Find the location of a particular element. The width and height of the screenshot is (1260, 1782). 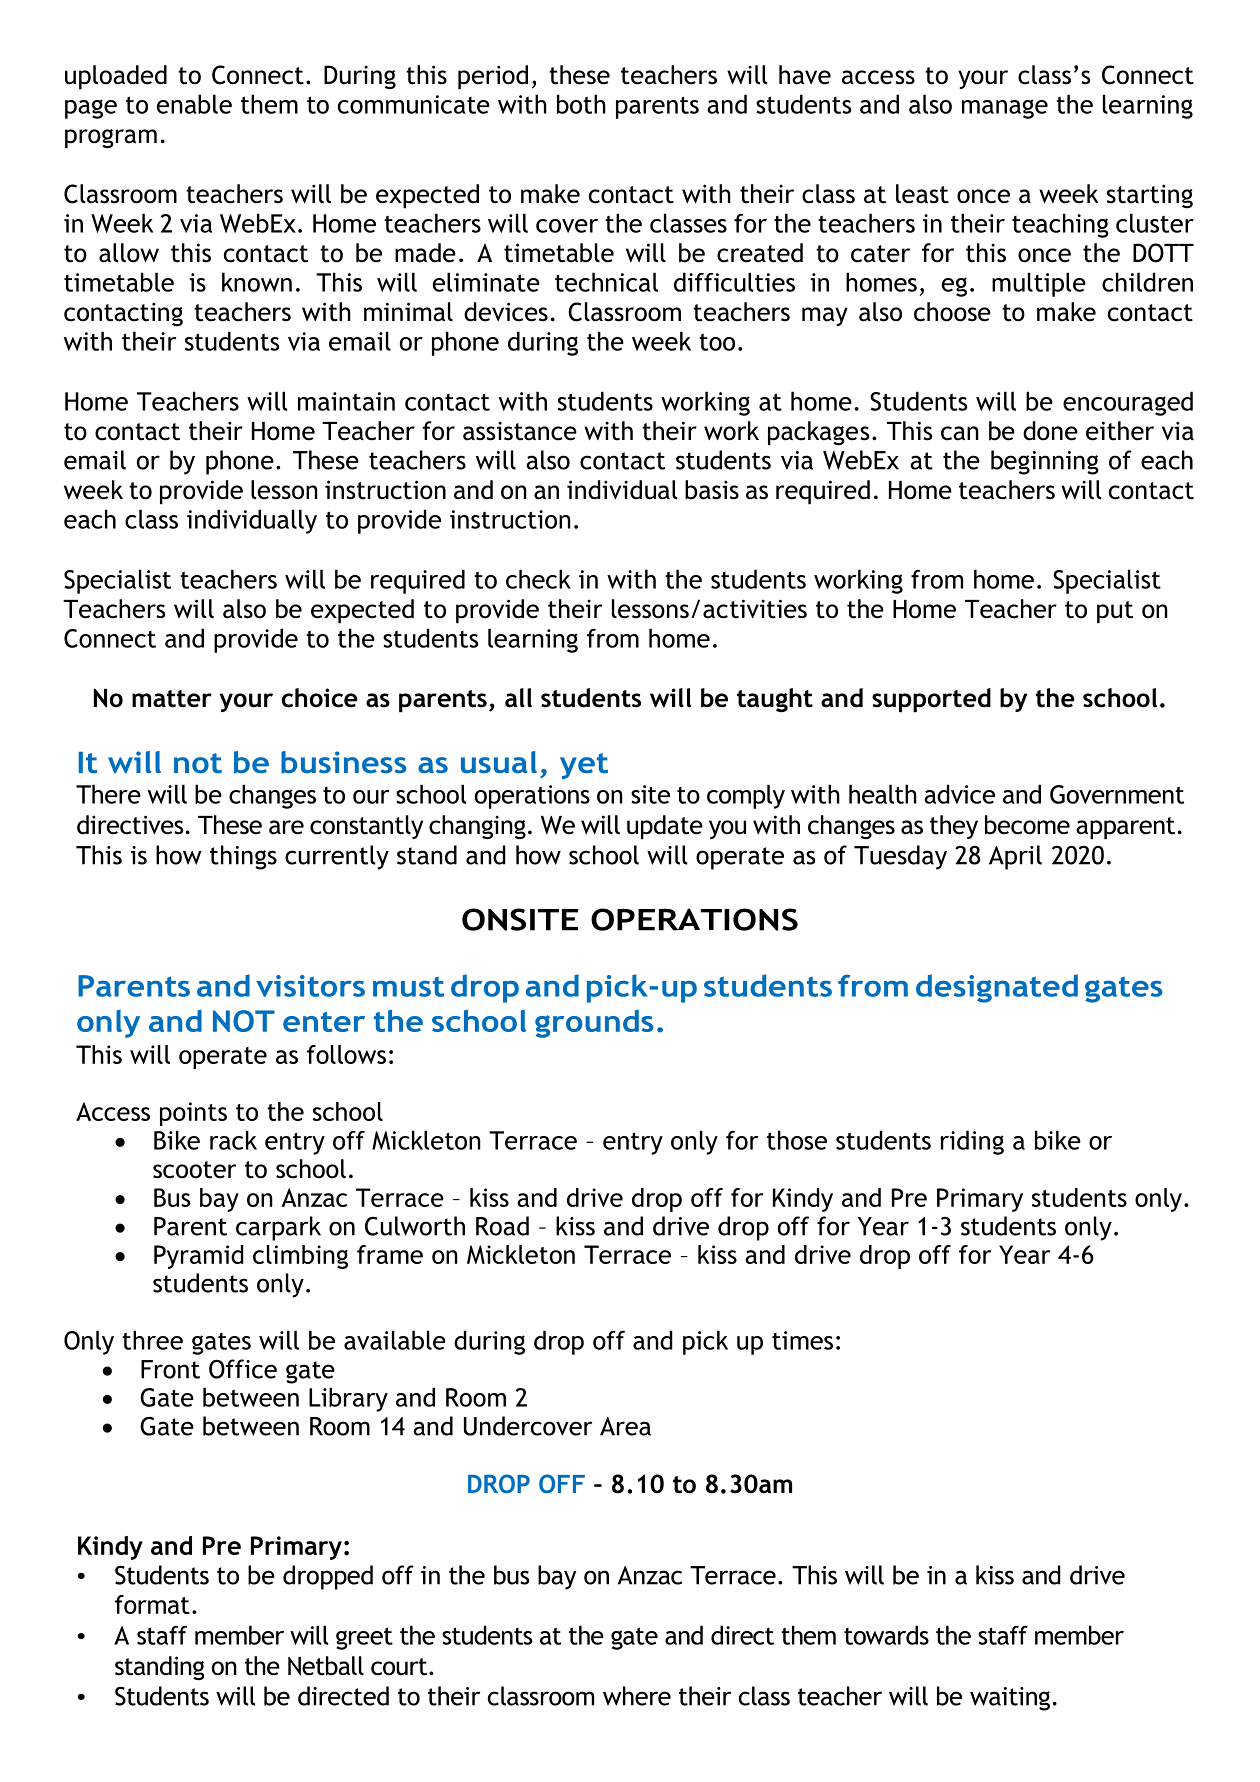

designated is located at coordinates (997, 988).
